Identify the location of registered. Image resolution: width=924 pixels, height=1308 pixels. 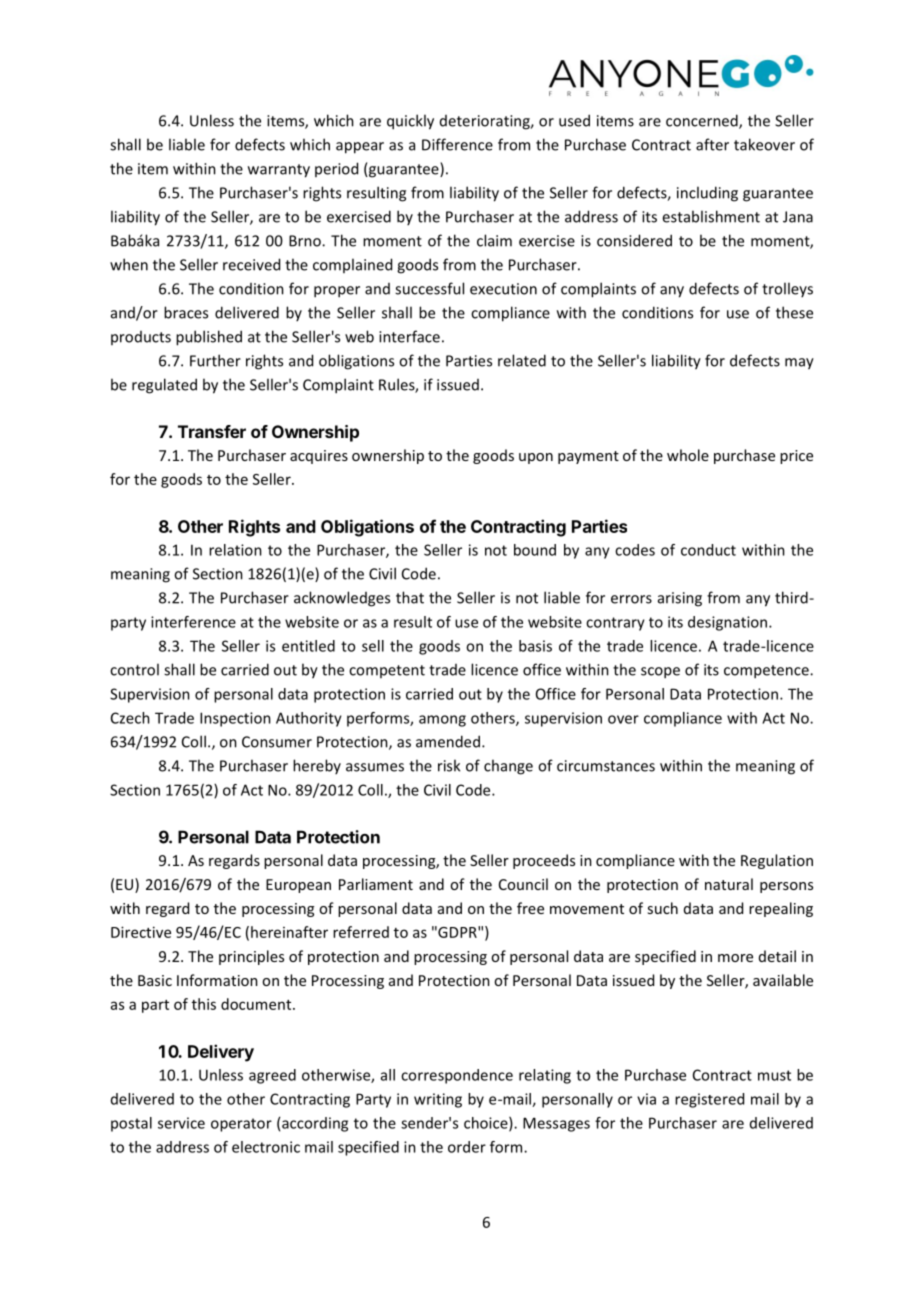
(709, 1100).
